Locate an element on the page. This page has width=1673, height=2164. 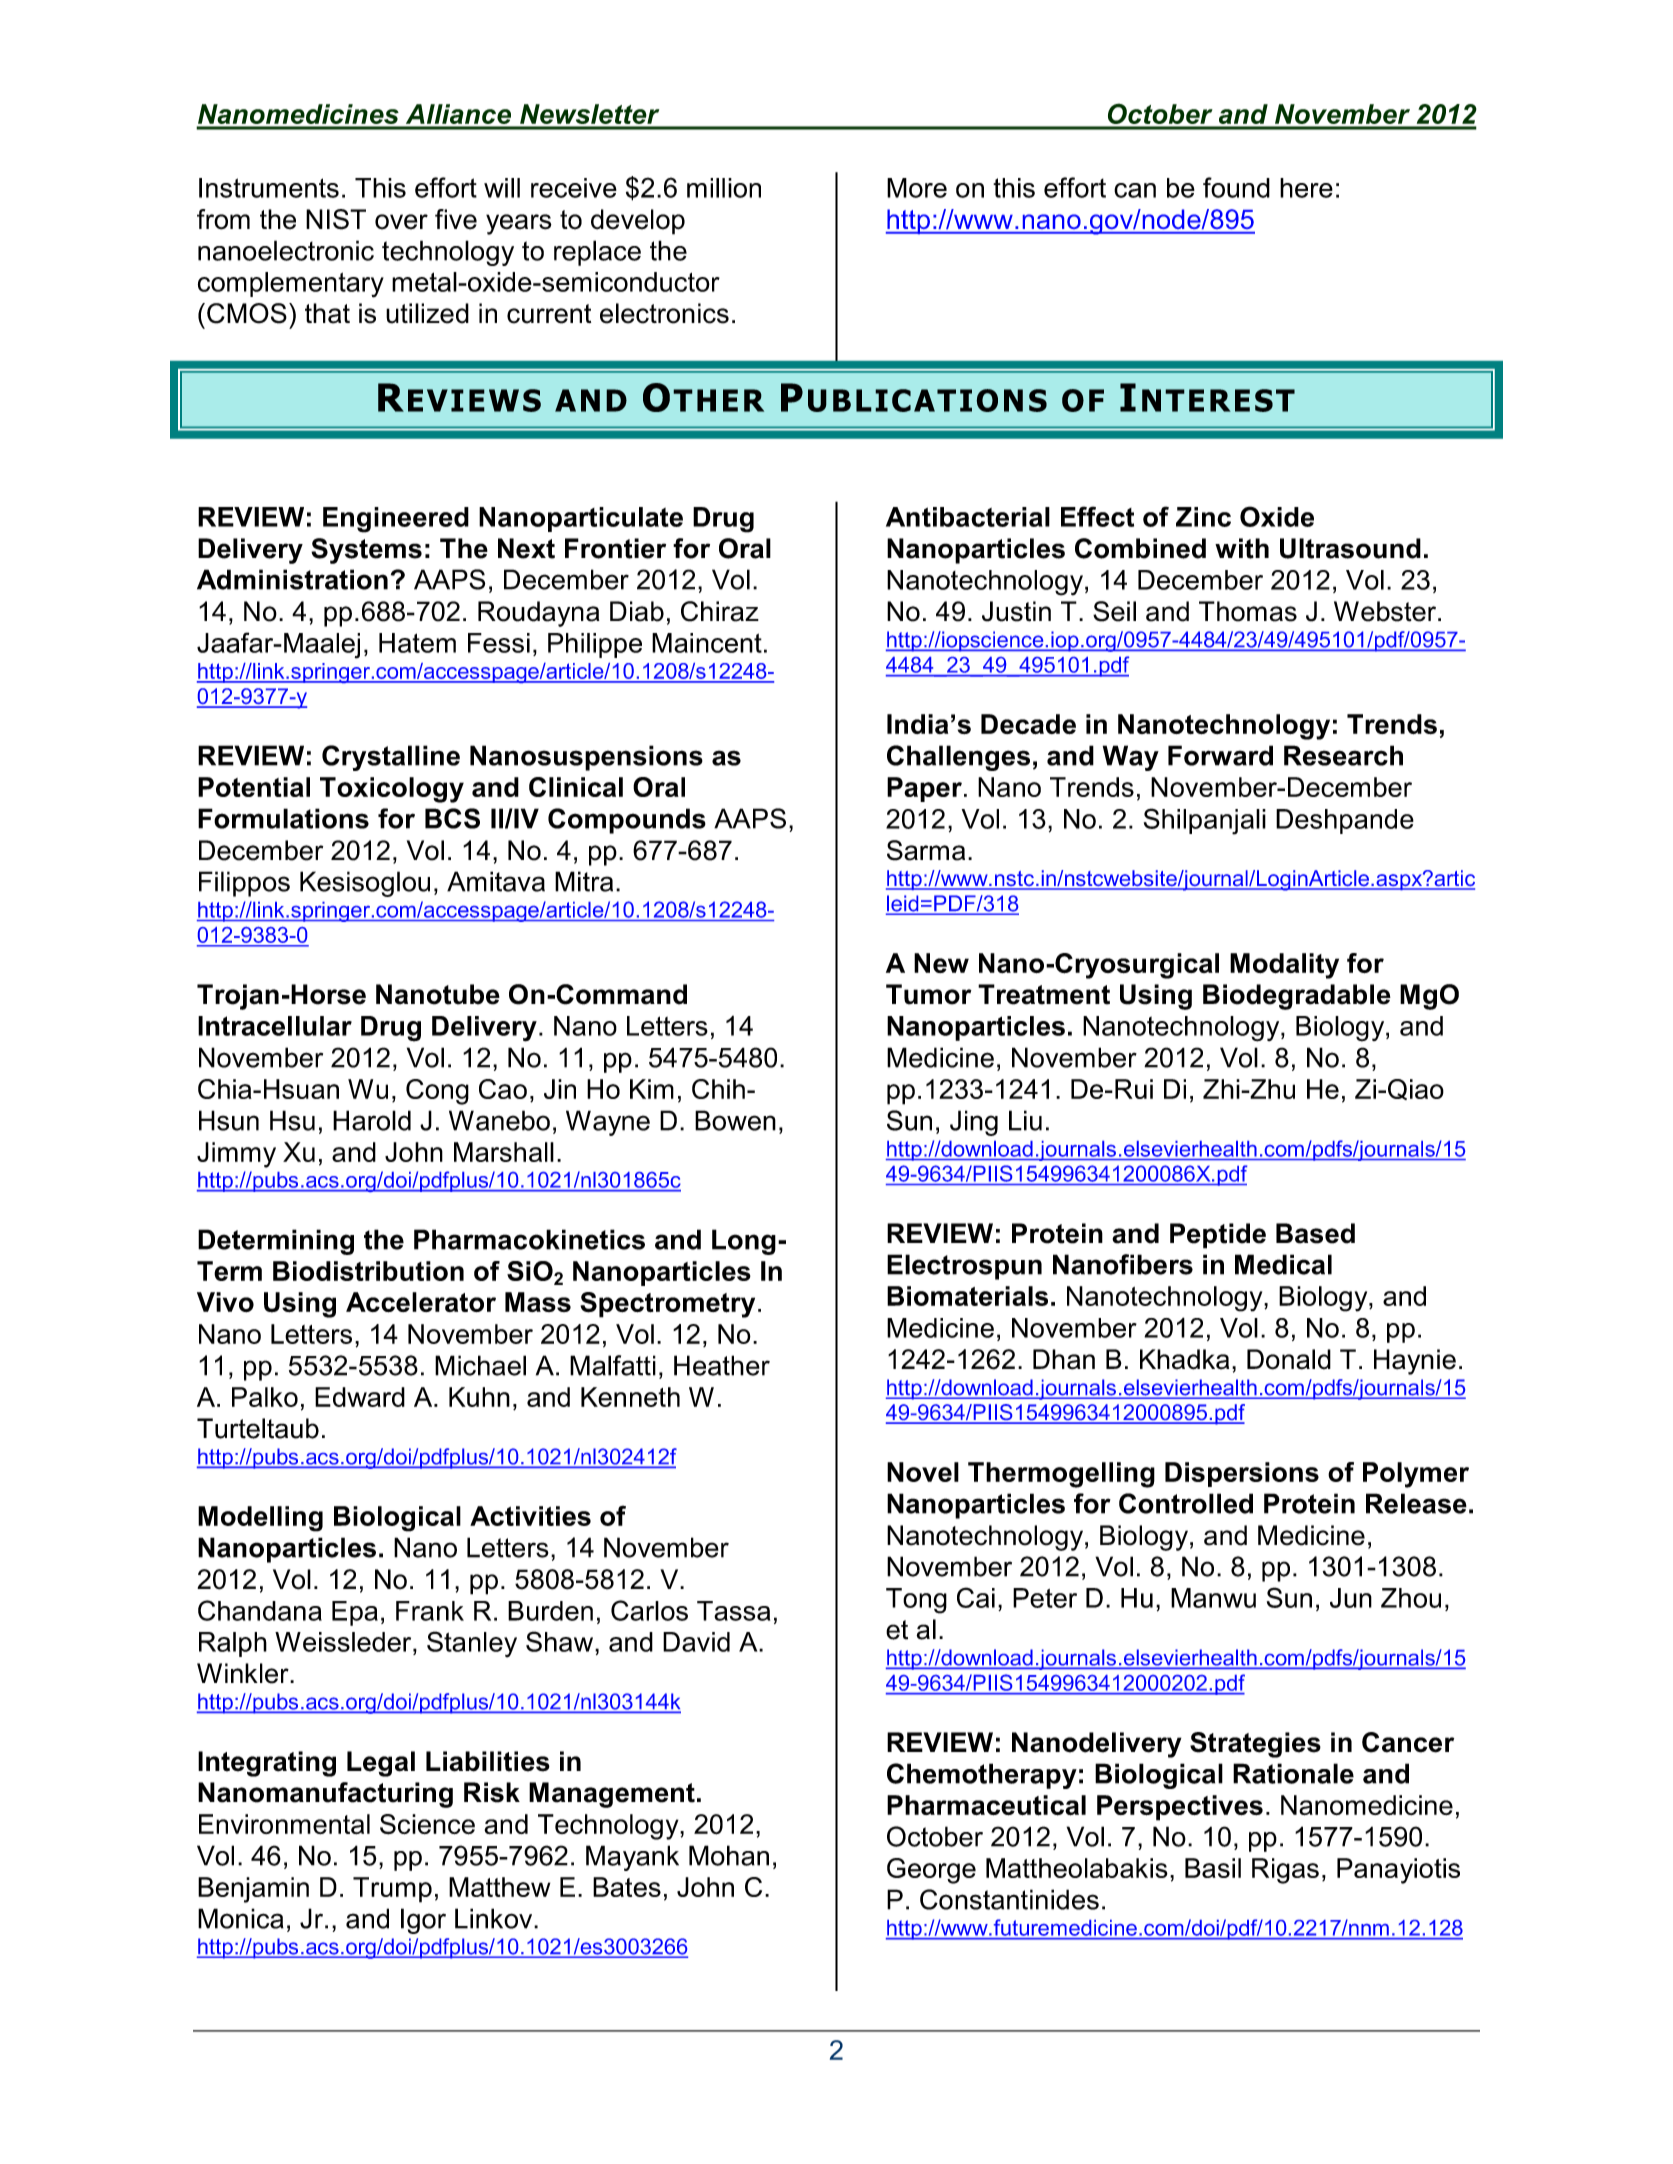
Dispersions is located at coordinates (1242, 1474).
